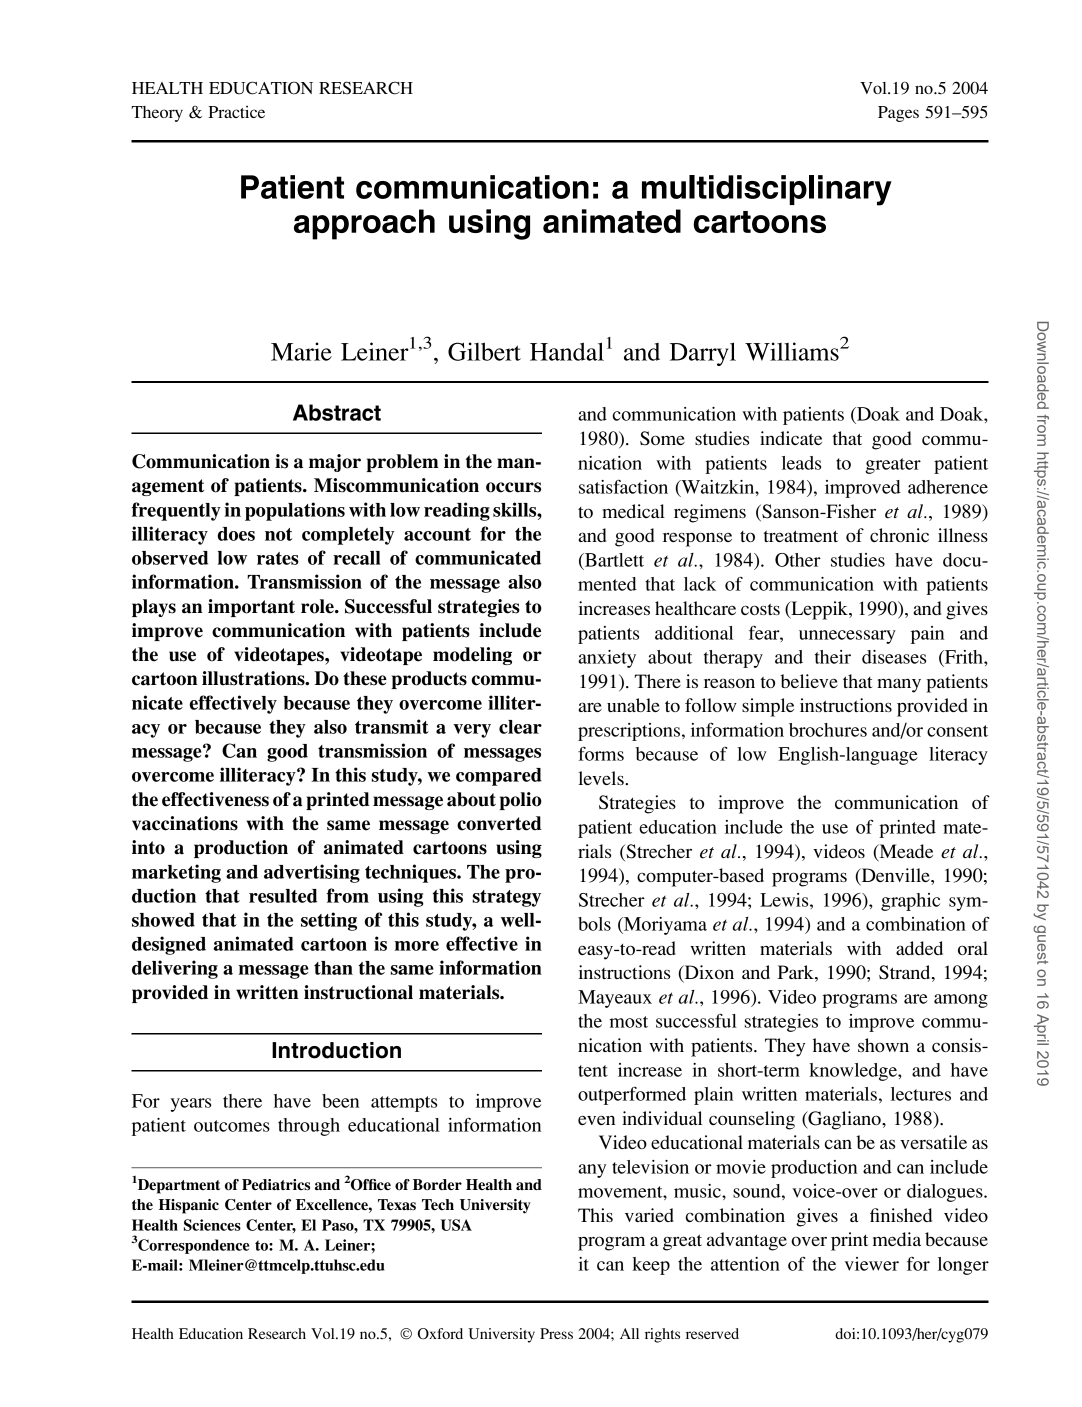 This document has height=1407, width=1082. I want to click on viewer, so click(872, 1264).
